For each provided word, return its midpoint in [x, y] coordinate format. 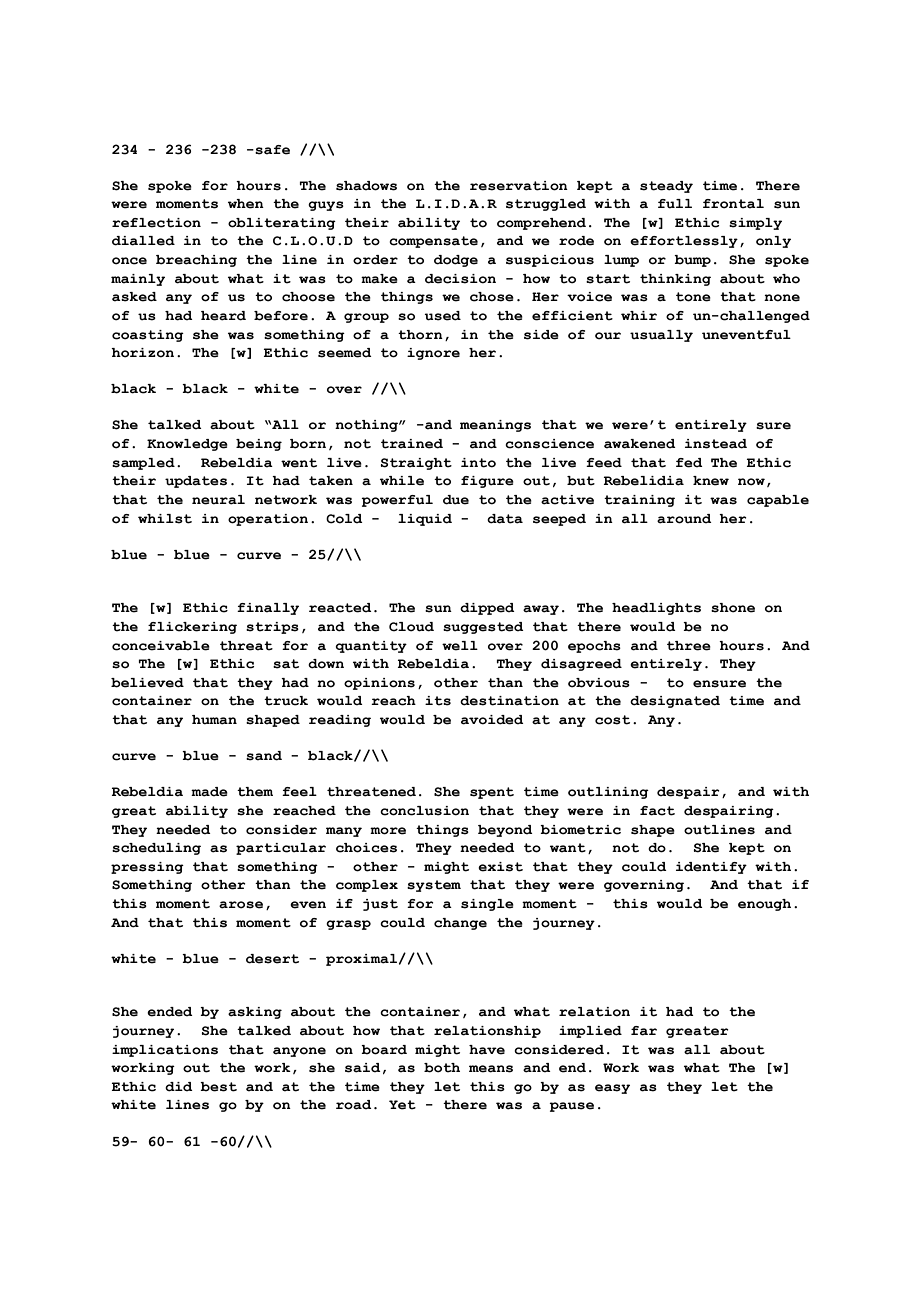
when [246, 204]
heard [223, 316]
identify [711, 868]
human [214, 720]
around [684, 519]
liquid [425, 520]
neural [218, 500]
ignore [433, 354]
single [487, 905]
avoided [492, 720]
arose [241, 905]
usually [661, 336]
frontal [733, 204]
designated [675, 702]
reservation [519, 186]
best [218, 1087]
